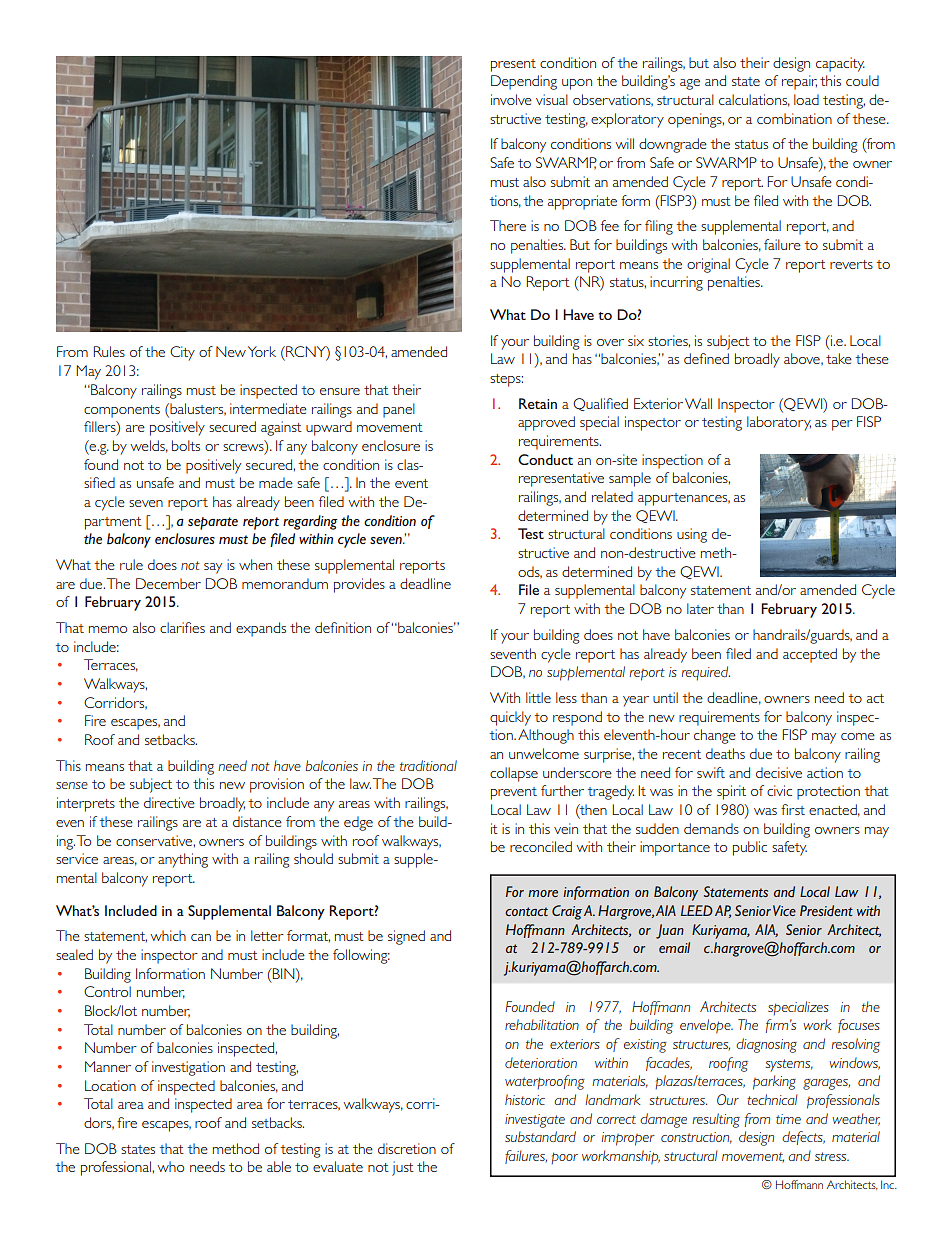 The image size is (952, 1233). What do you see at coordinates (826, 910) in the page?
I see `President` at bounding box center [826, 910].
